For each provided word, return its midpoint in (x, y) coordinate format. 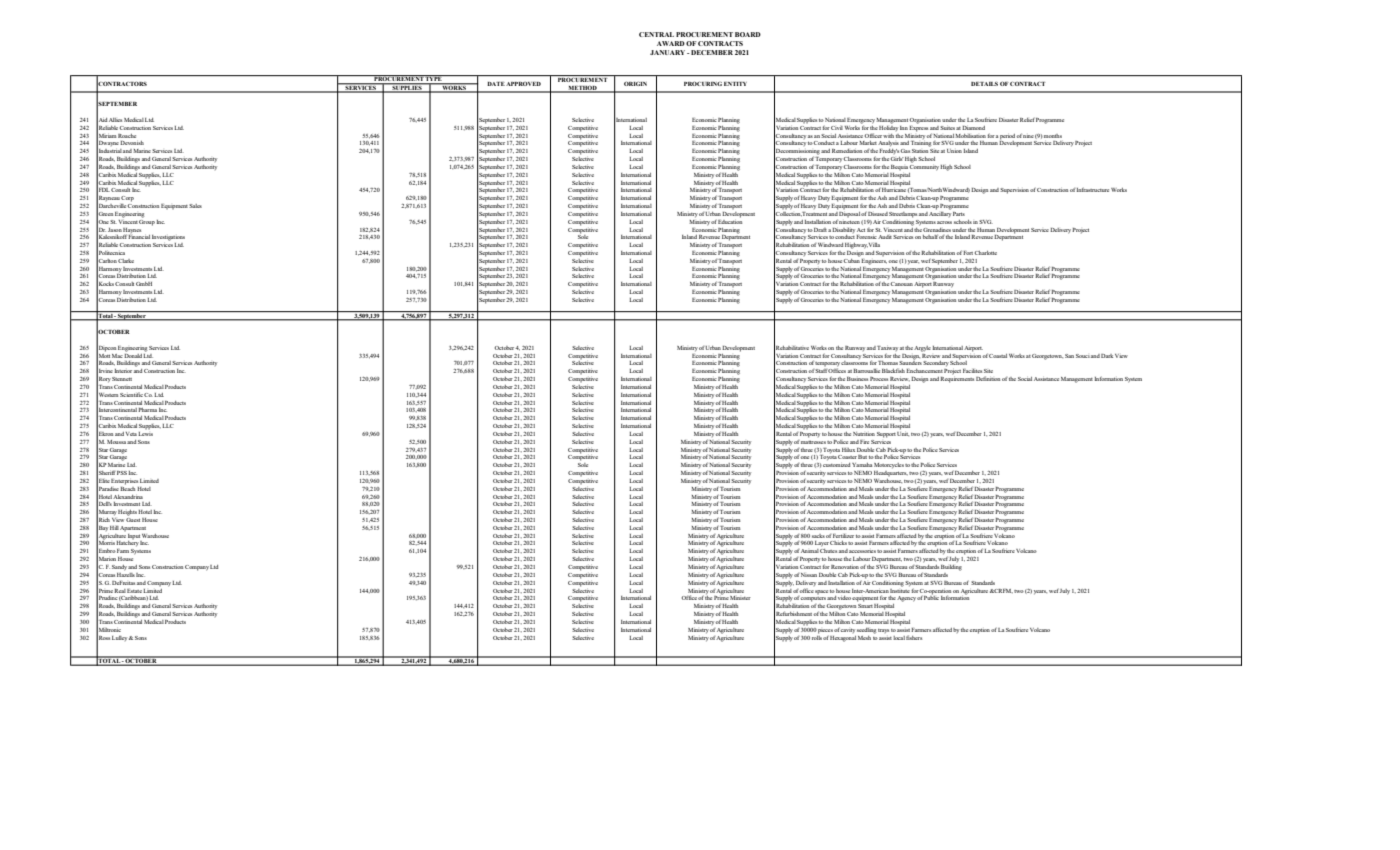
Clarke (126, 261)
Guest (133, 518)
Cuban (852, 259)
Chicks (838, 543)
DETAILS (984, 84)
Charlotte (986, 253)
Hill (114, 528)
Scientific (131, 394)
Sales (195, 206)
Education (730, 220)
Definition (988, 378)
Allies (115, 120)
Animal (810, 551)
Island (970, 151)
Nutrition (864, 434)
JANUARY (669, 52)
